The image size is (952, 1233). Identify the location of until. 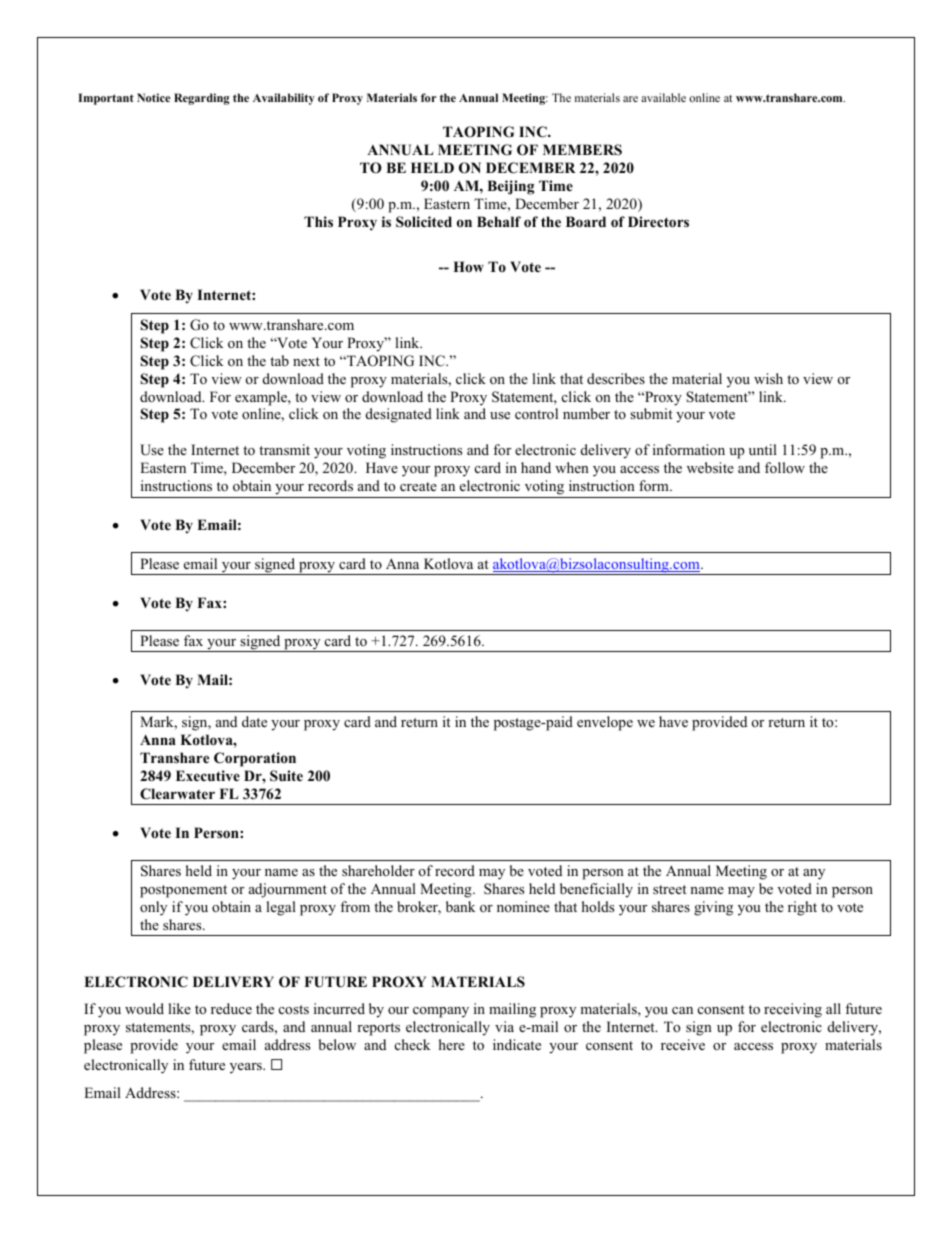
(763, 449).
